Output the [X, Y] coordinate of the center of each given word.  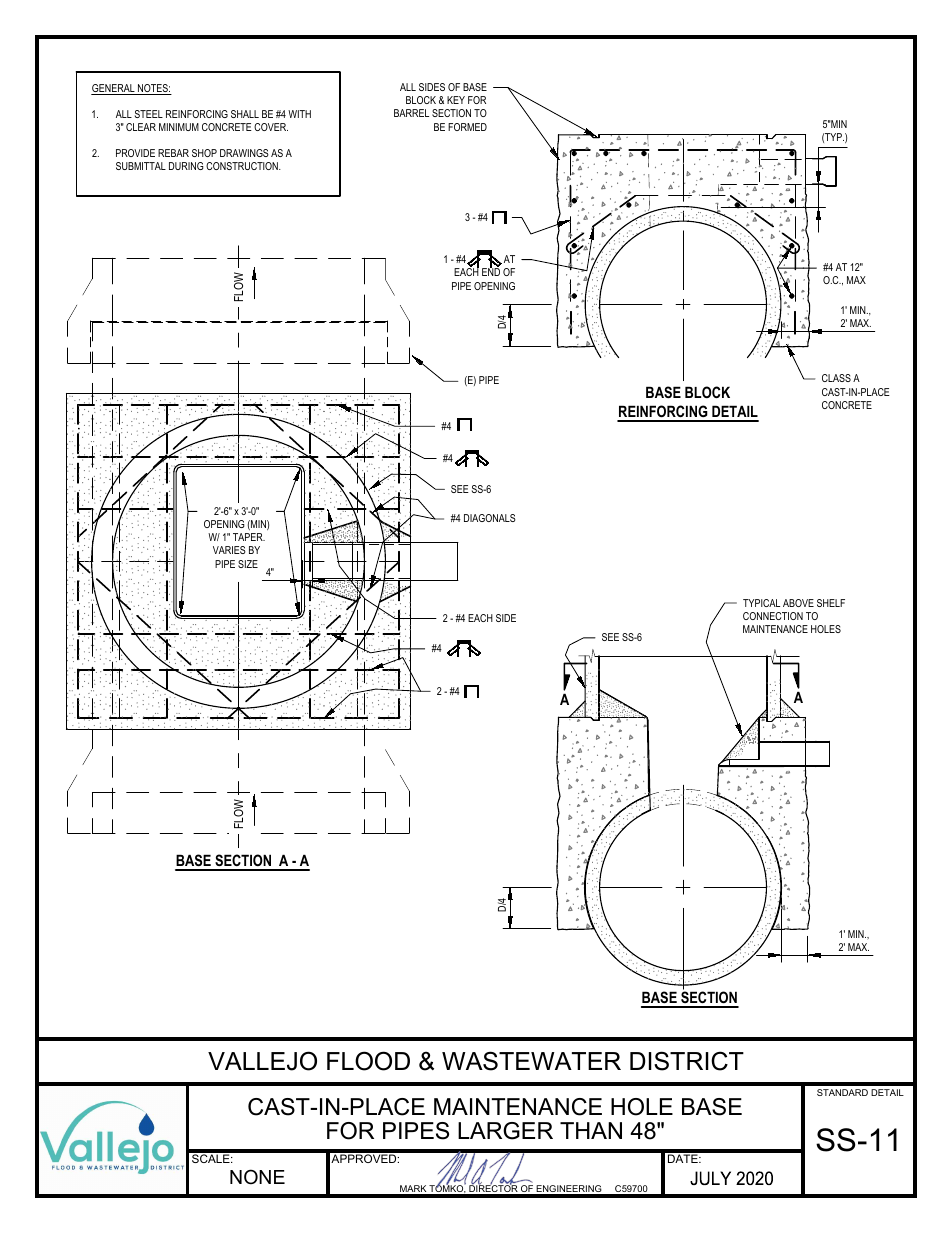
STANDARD [842, 1092]
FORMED [467, 127]
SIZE [248, 564]
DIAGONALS [490, 518]
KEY [456, 100]
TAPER [249, 537]
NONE [257, 1177]
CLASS [836, 378]
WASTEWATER [531, 1061]
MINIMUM [179, 127]
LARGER [505, 1131]
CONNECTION [773, 616]
